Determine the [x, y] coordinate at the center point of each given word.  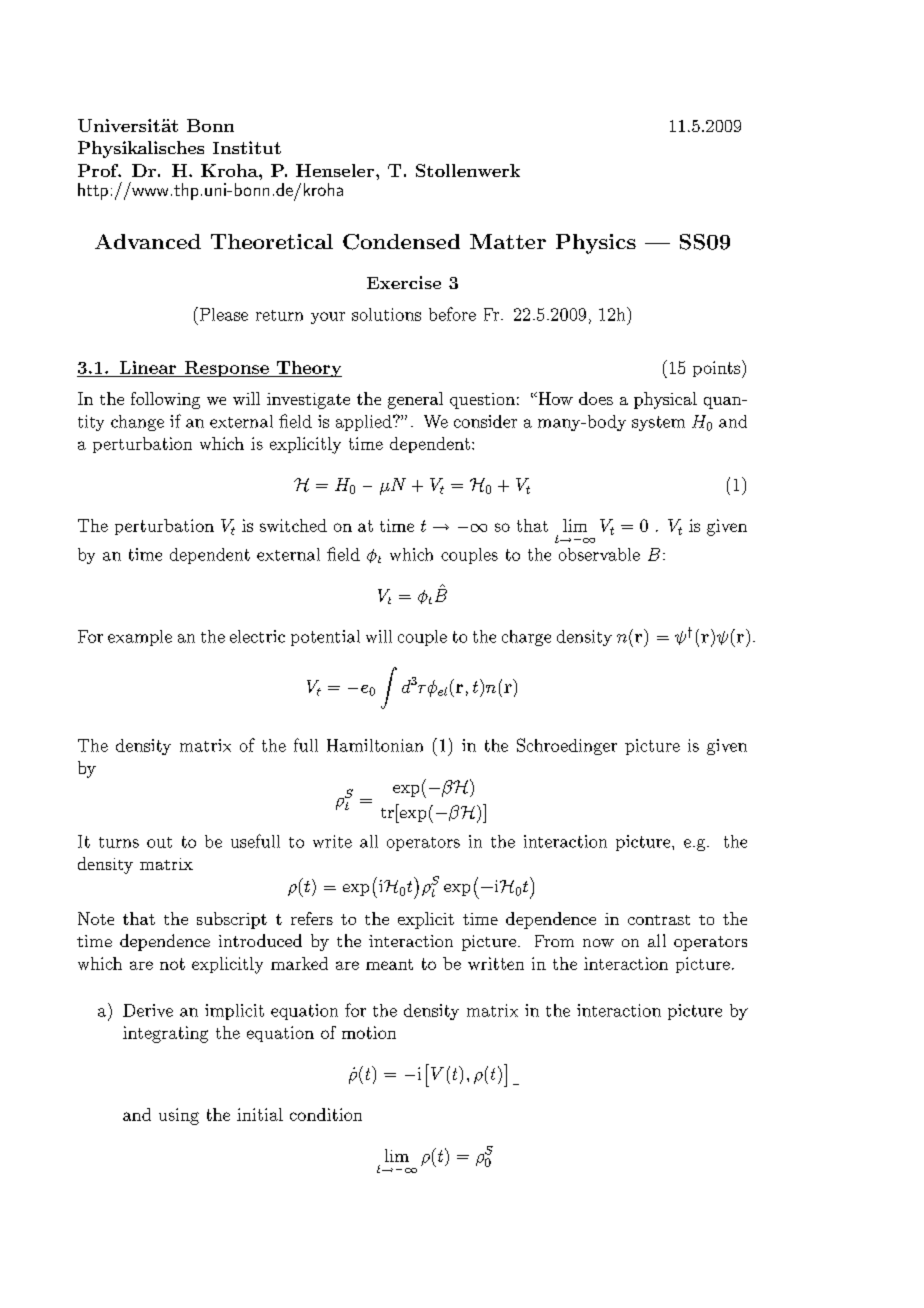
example [140, 638]
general [415, 400]
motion [369, 1032]
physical [665, 400]
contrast [659, 920]
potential [325, 638]
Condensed [401, 242]
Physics [596, 244]
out [159, 842]
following [165, 400]
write [332, 841]
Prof [99, 170]
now [598, 943]
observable [599, 554]
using [179, 1116]
